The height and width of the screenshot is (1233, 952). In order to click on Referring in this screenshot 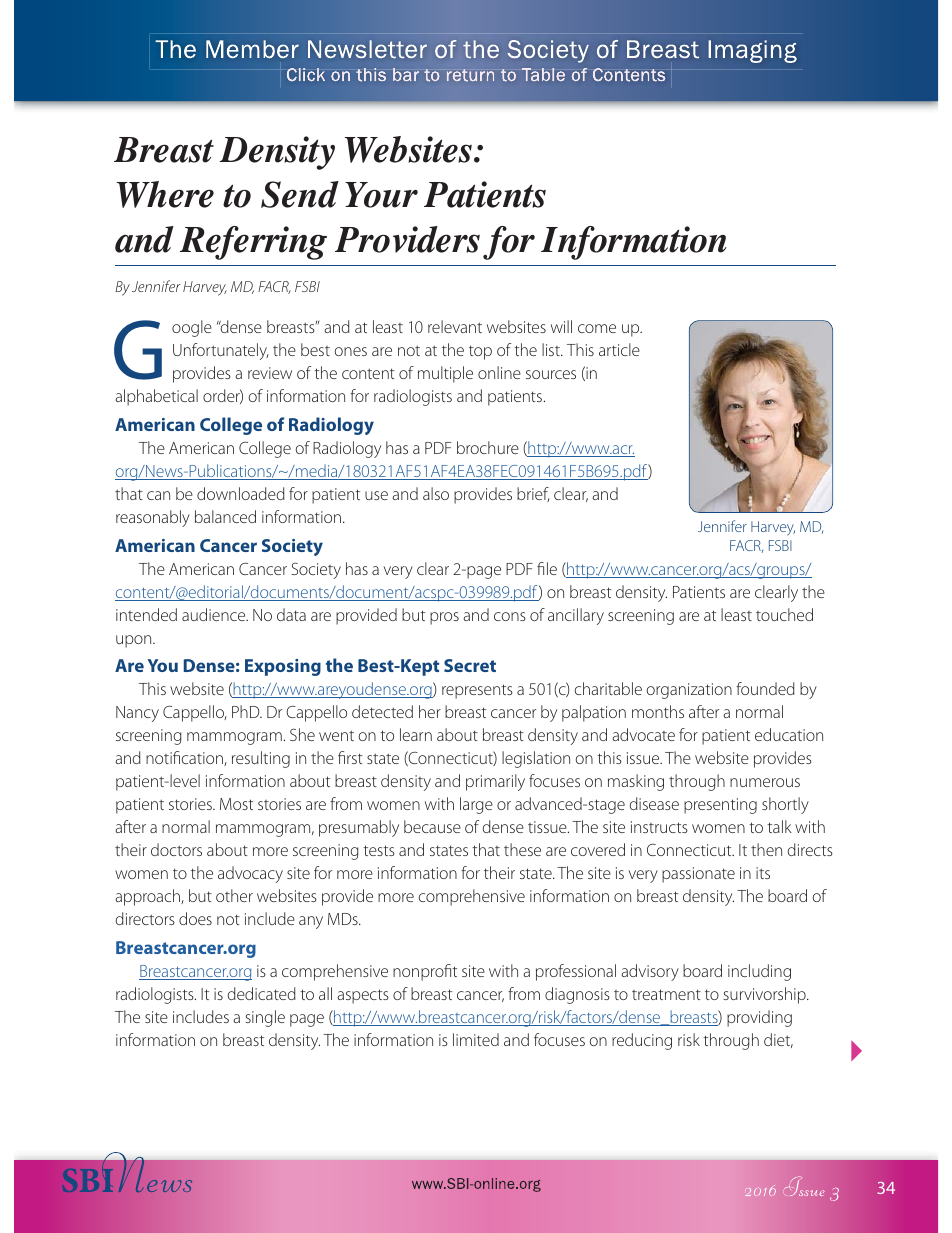, I will do `click(253, 243)`.
